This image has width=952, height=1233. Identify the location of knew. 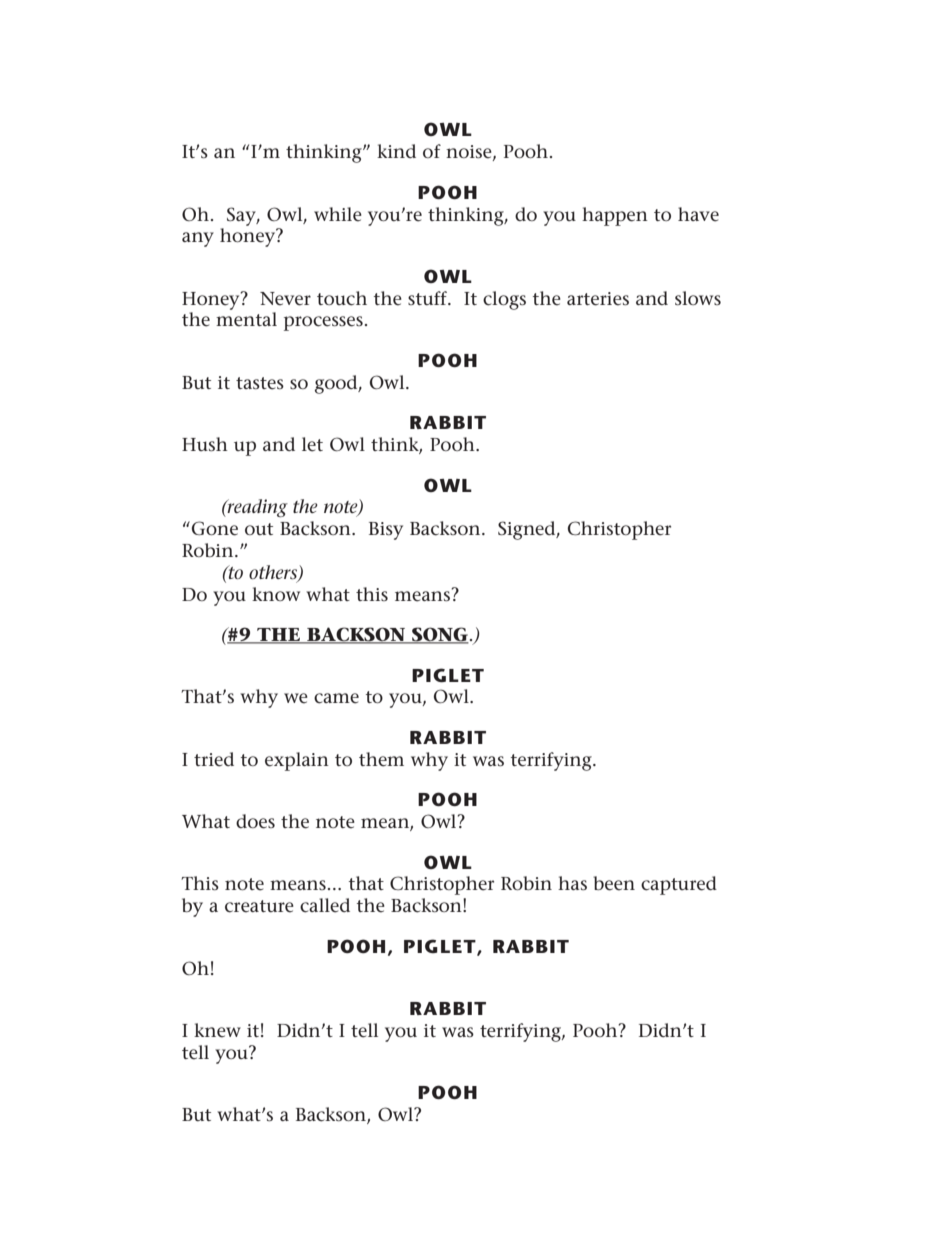
(217, 1030).
